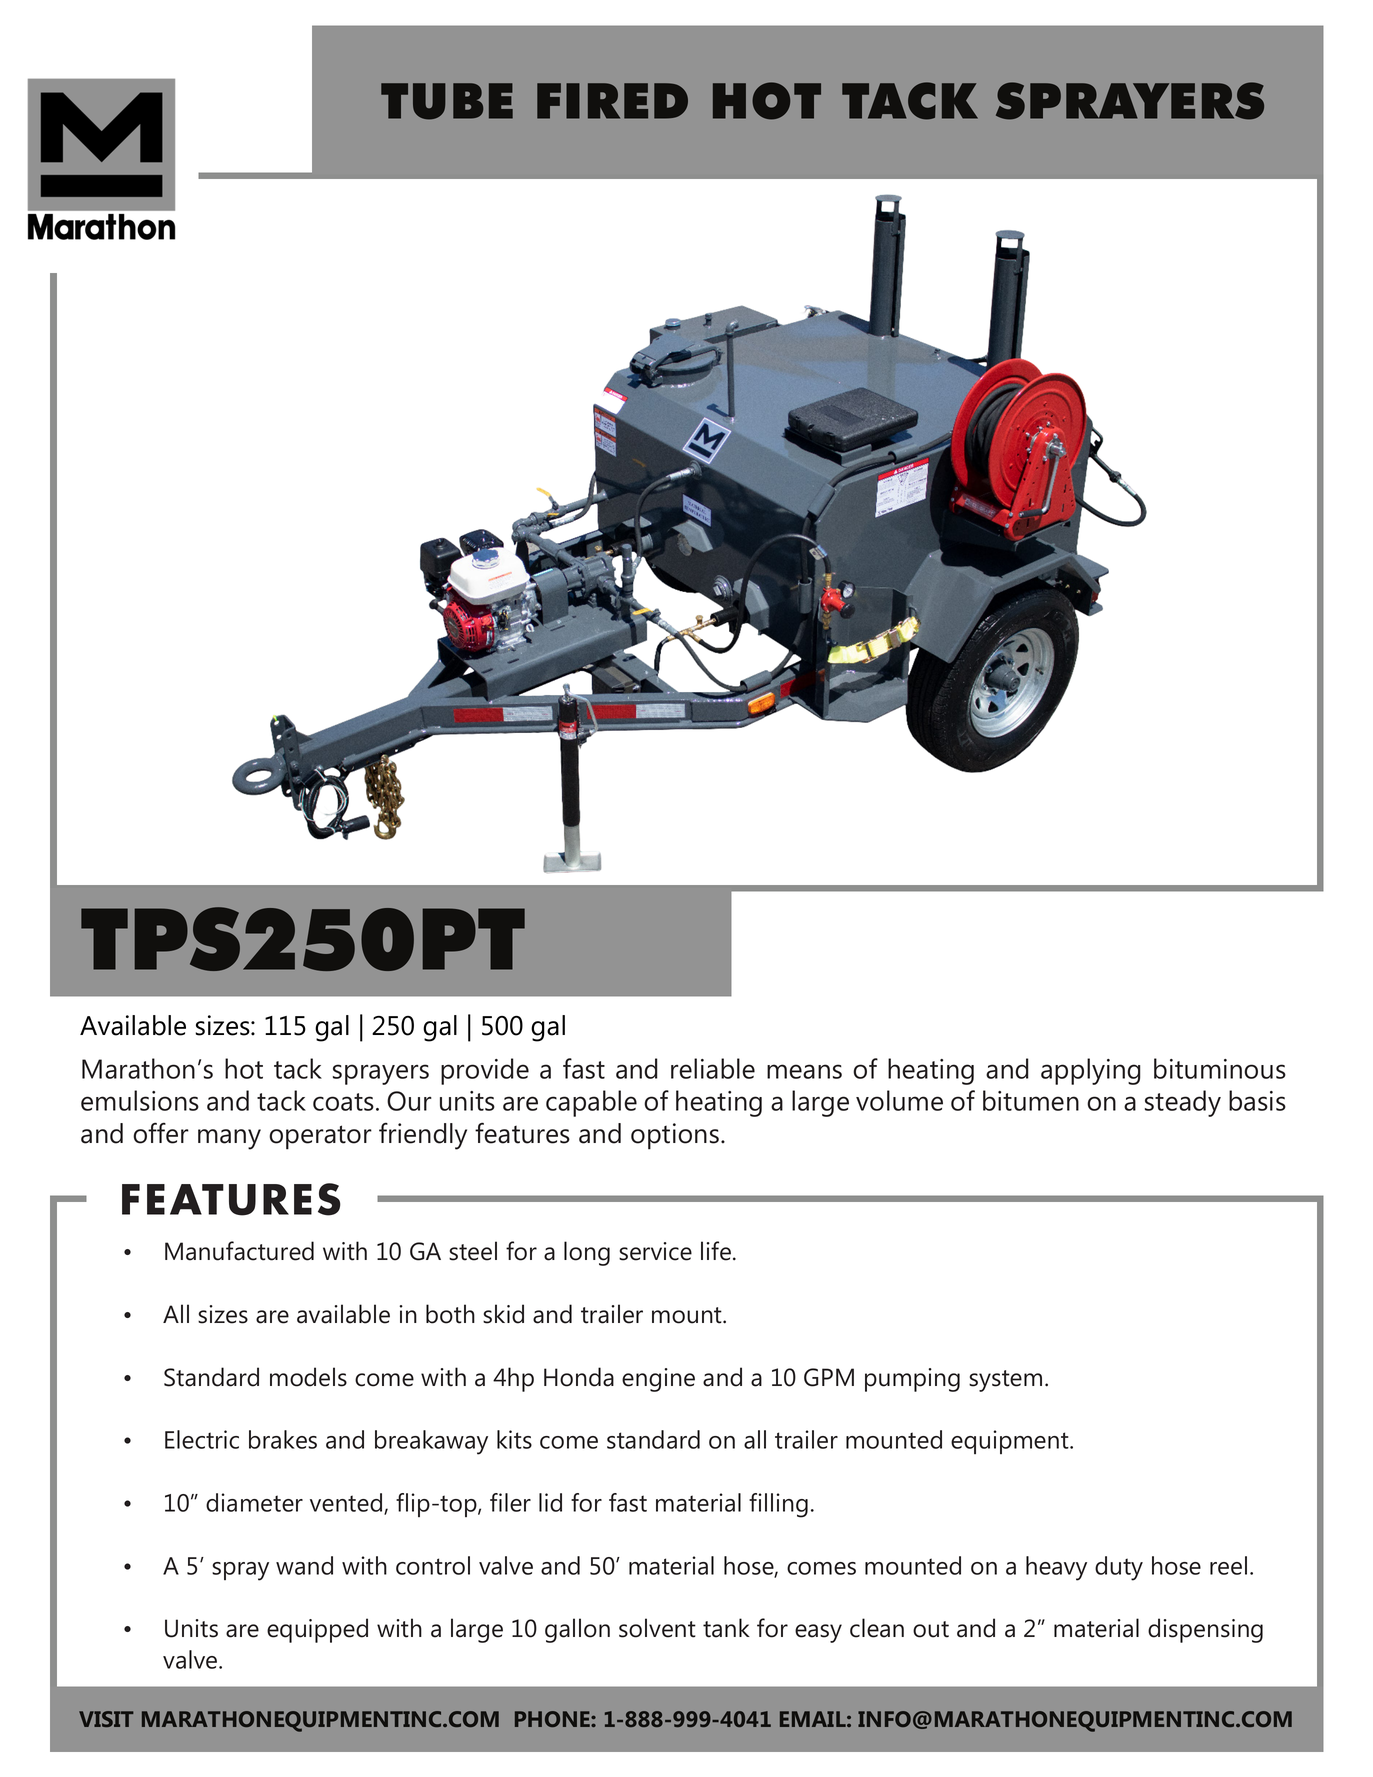 This screenshot has height=1777, width=1373. What do you see at coordinates (1090, 1071) in the screenshot?
I see `applying` at bounding box center [1090, 1071].
